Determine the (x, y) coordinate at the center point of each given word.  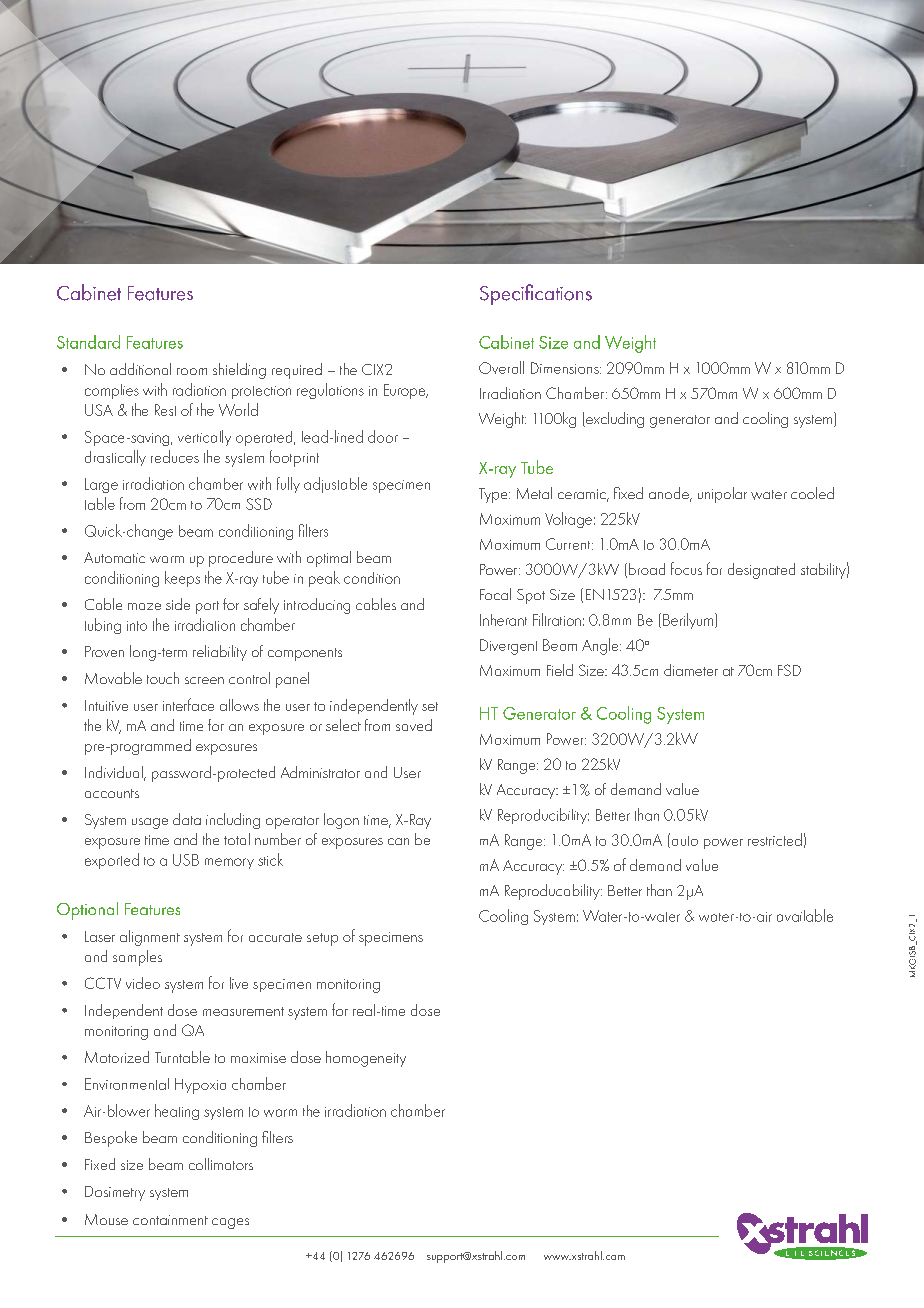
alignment (150, 938)
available (805, 915)
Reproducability (553, 892)
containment (170, 1220)
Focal (495, 594)
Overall (501, 367)
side (178, 604)
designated (761, 571)
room (192, 371)
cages (230, 1223)
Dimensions (566, 368)
